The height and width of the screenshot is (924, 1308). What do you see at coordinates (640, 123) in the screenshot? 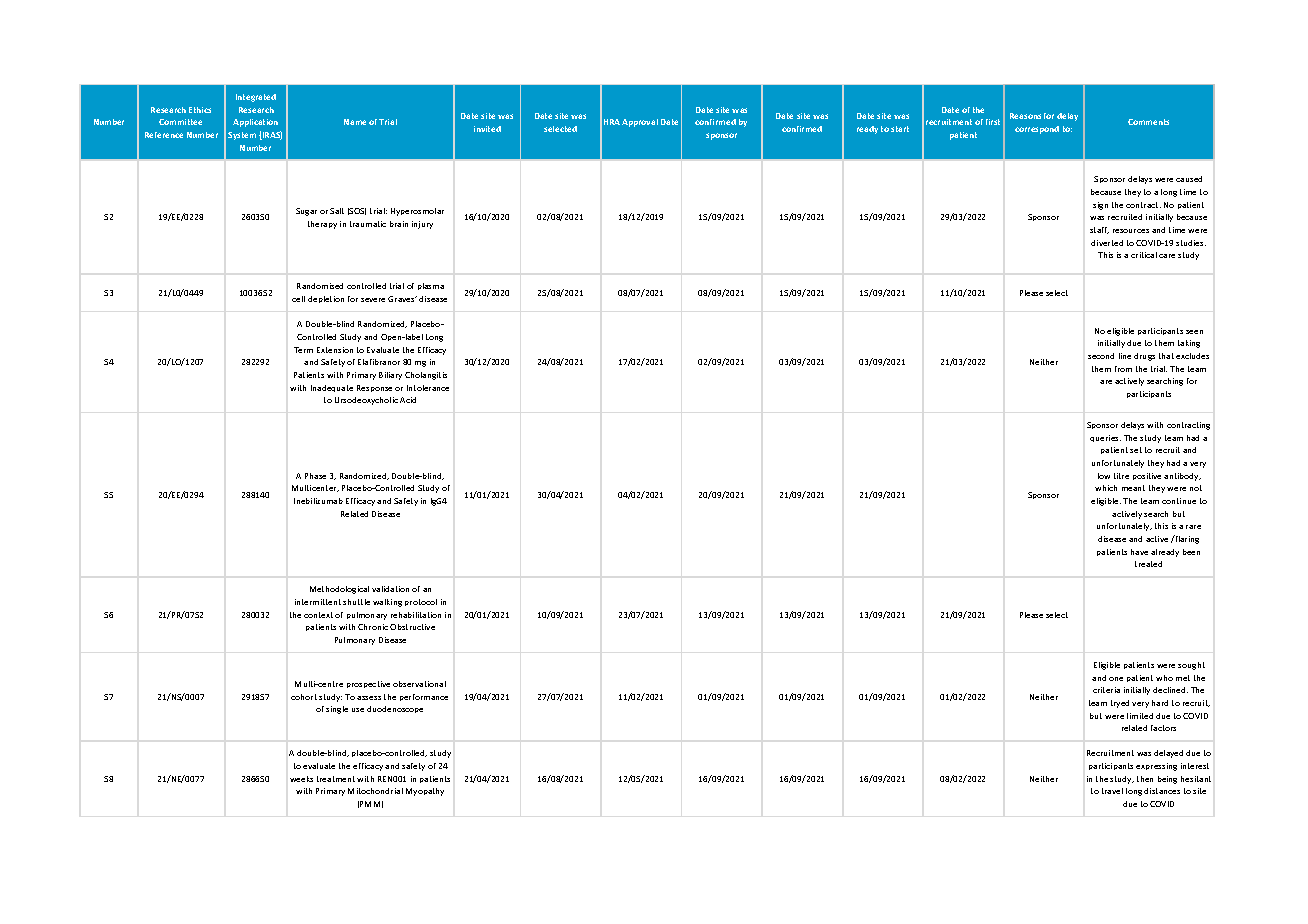
I see `Approval` at bounding box center [640, 123].
